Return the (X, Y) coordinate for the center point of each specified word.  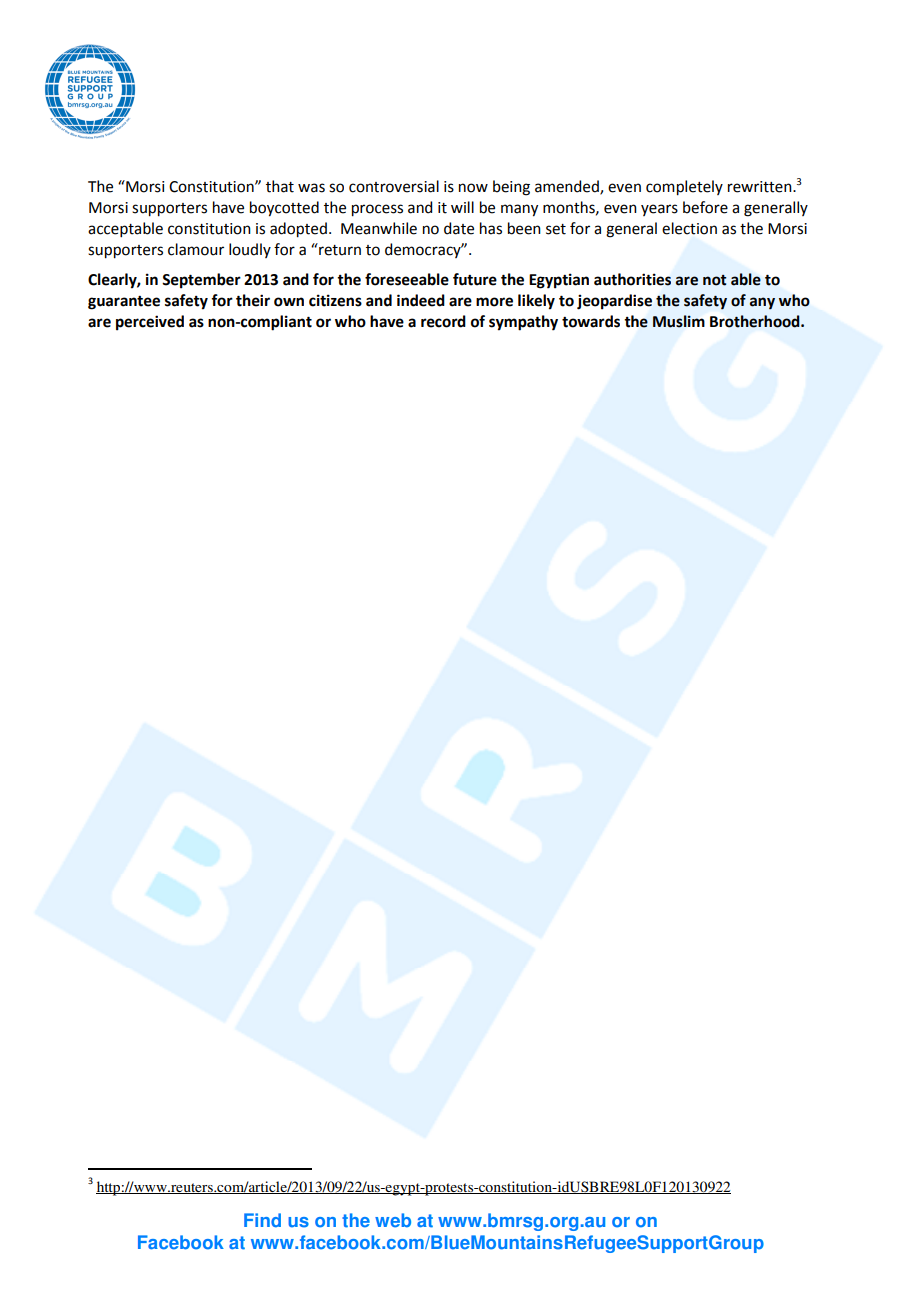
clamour (196, 249)
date (459, 228)
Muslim (679, 321)
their (253, 300)
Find (262, 1220)
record (443, 321)
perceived (150, 323)
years (659, 210)
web (393, 1220)
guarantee (124, 303)
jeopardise (614, 302)
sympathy (523, 323)
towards (591, 321)
